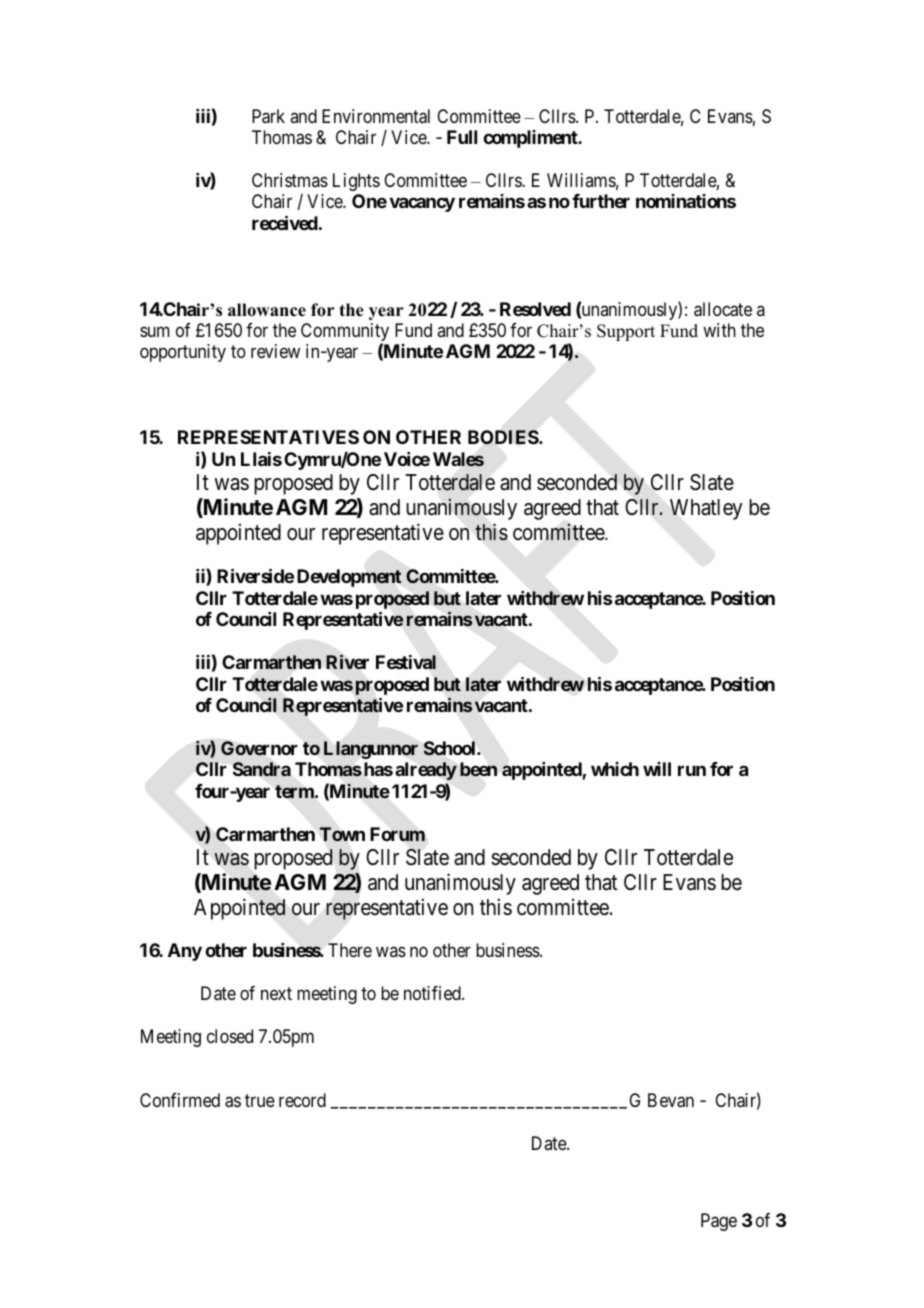 This screenshot has width=924, height=1308. What do you see at coordinates (345, 333) in the screenshot?
I see `Community` at bounding box center [345, 333].
